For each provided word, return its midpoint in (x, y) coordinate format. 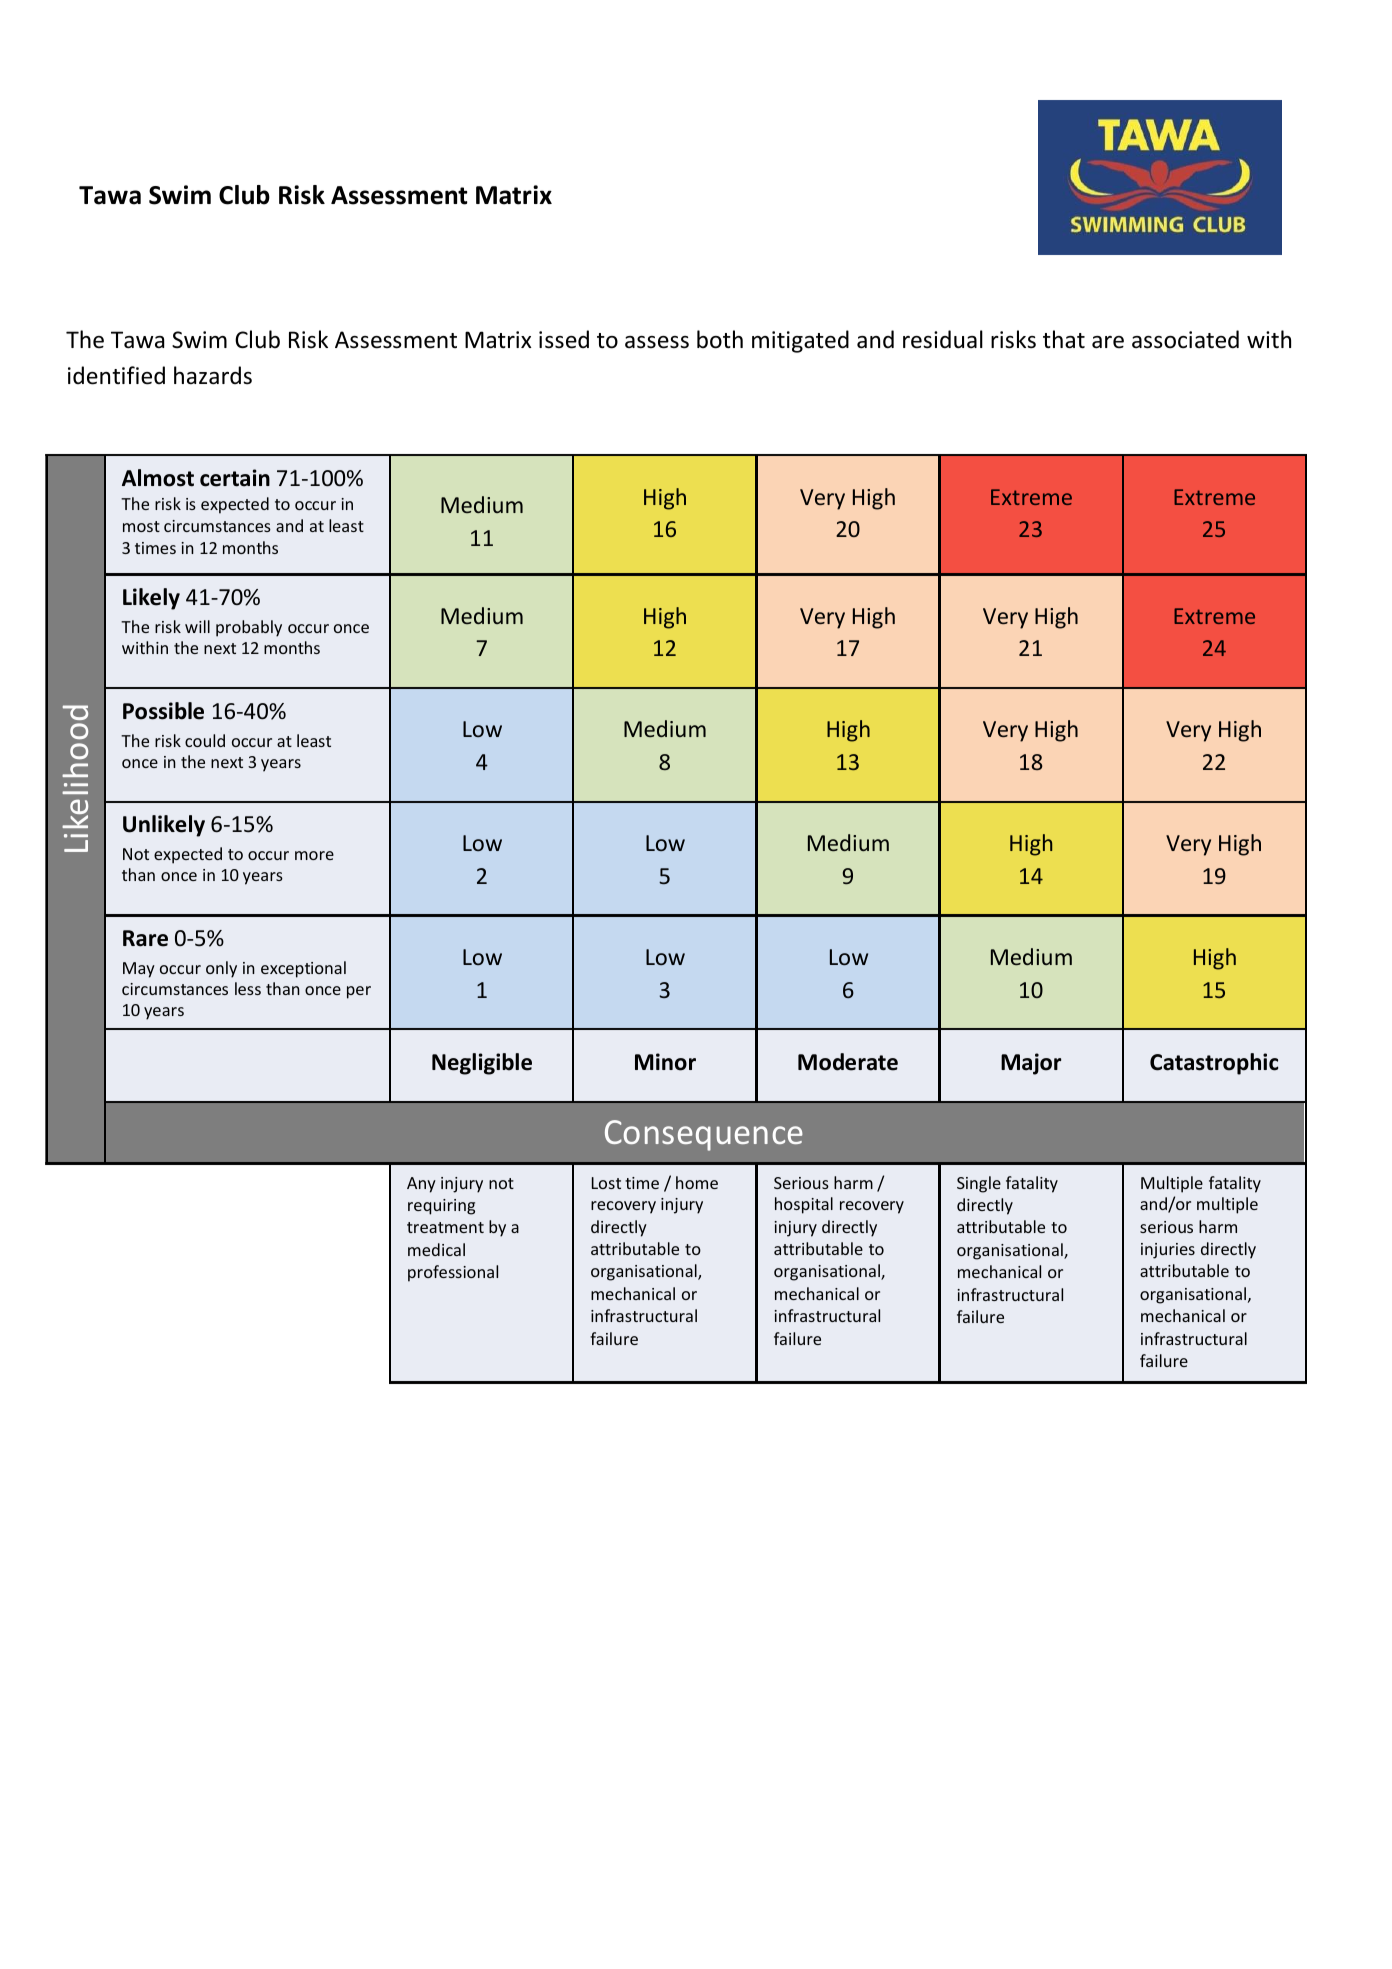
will (197, 626)
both (720, 339)
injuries (1168, 1251)
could (205, 740)
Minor (665, 1062)
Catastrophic (1214, 1064)
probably (249, 628)
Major (1031, 1064)
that (1064, 339)
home (697, 1182)
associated (1185, 339)
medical (436, 1249)
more (314, 855)
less (248, 988)
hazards (213, 375)
